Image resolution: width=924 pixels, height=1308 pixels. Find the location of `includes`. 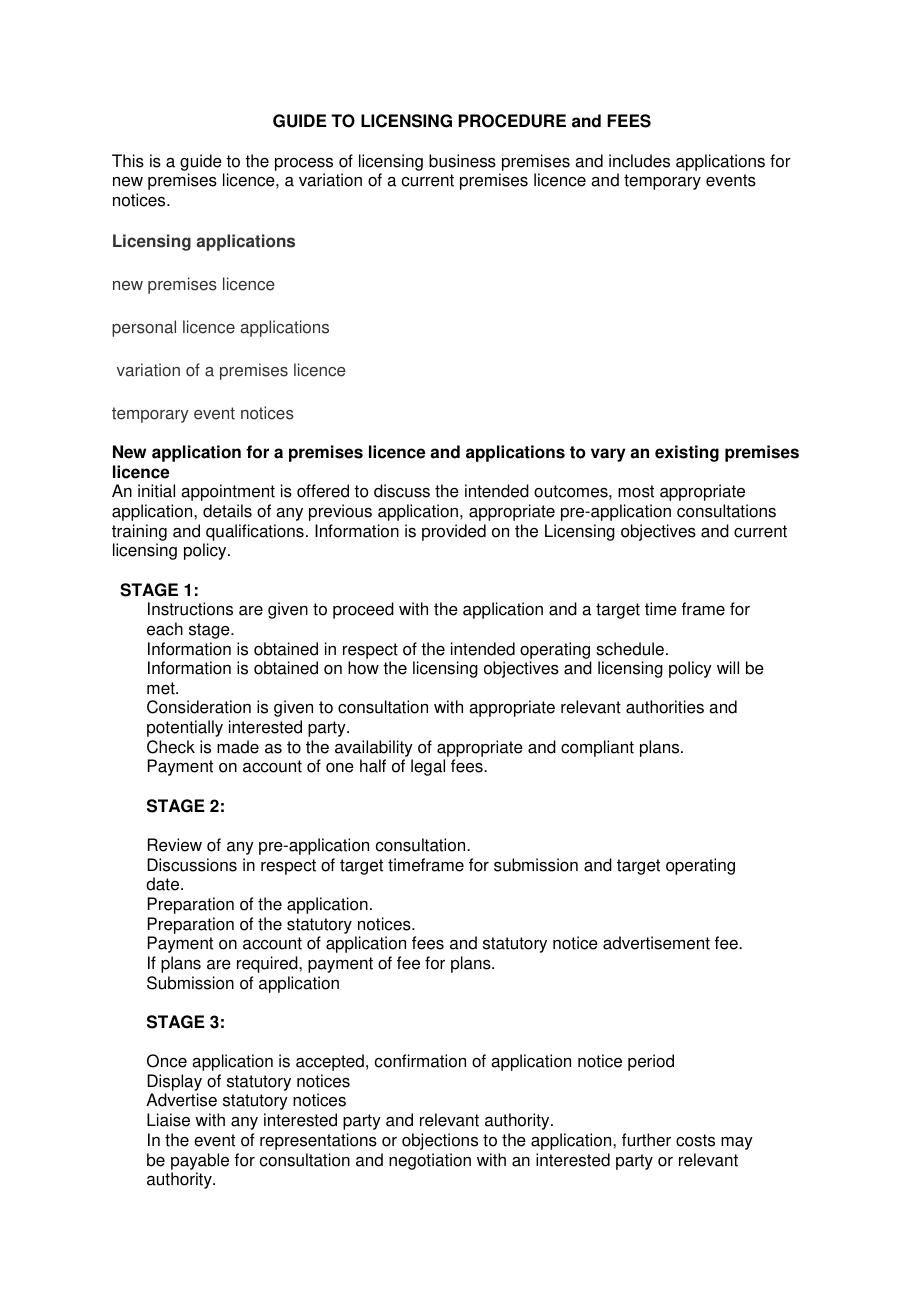

includes is located at coordinates (639, 161).
